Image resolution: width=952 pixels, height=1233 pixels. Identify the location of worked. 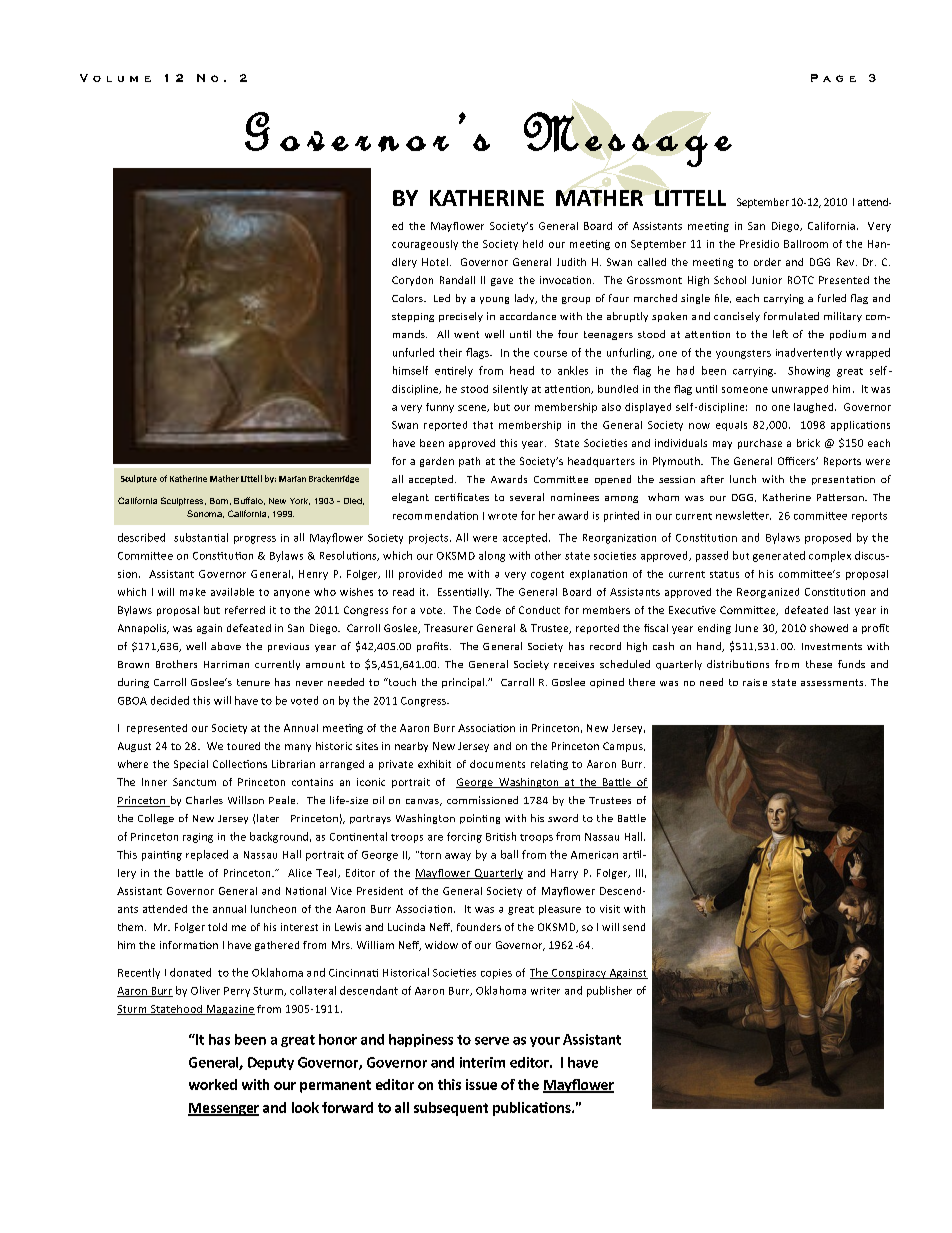
(213, 1084).
